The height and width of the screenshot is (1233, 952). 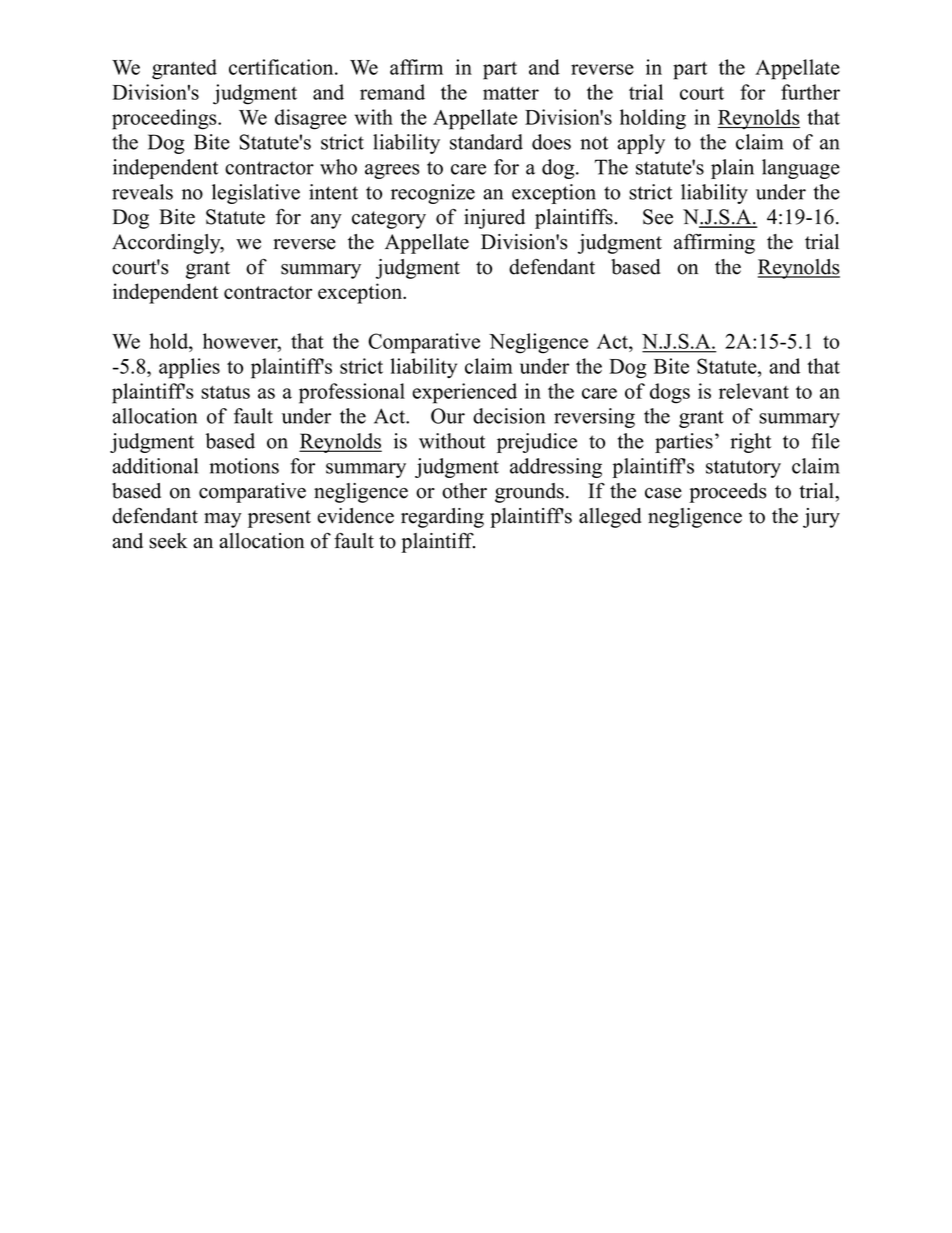 What do you see at coordinates (810, 92) in the screenshot?
I see `further` at bounding box center [810, 92].
